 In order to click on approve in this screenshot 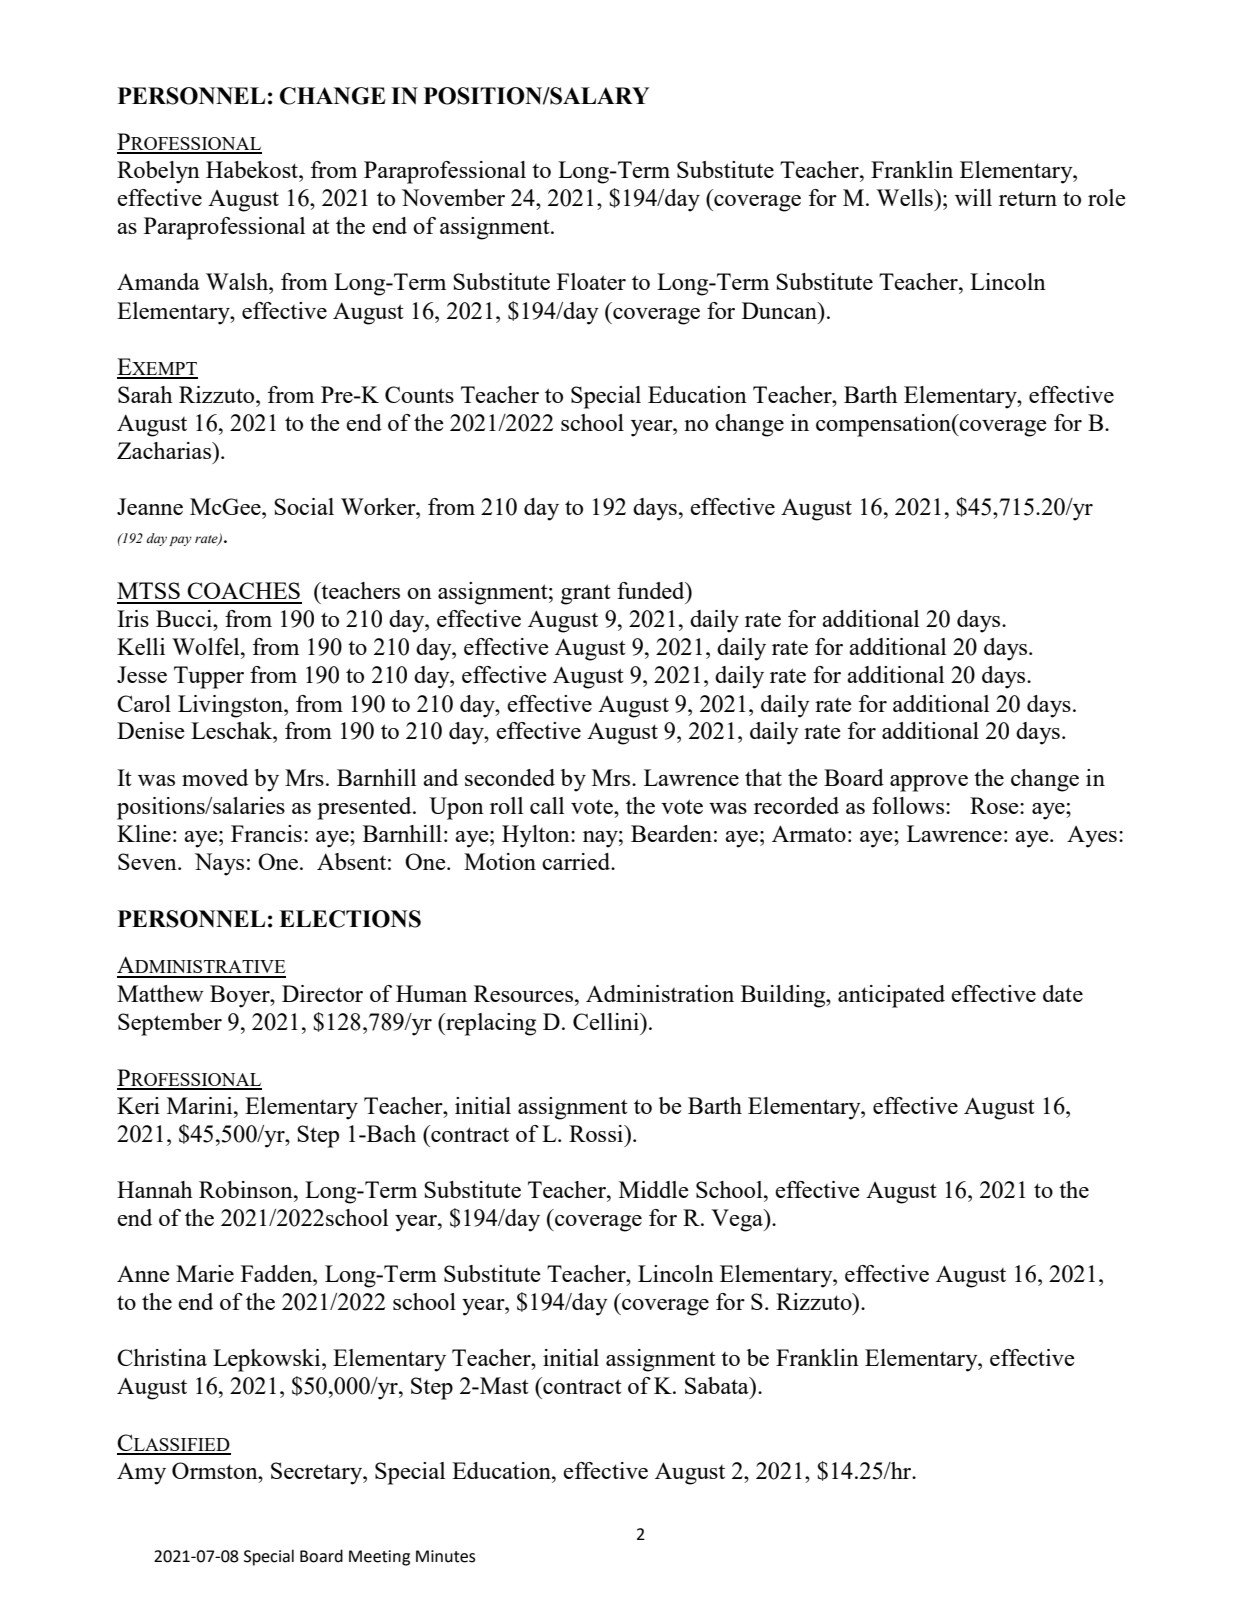, I will do `click(929, 783)`.
